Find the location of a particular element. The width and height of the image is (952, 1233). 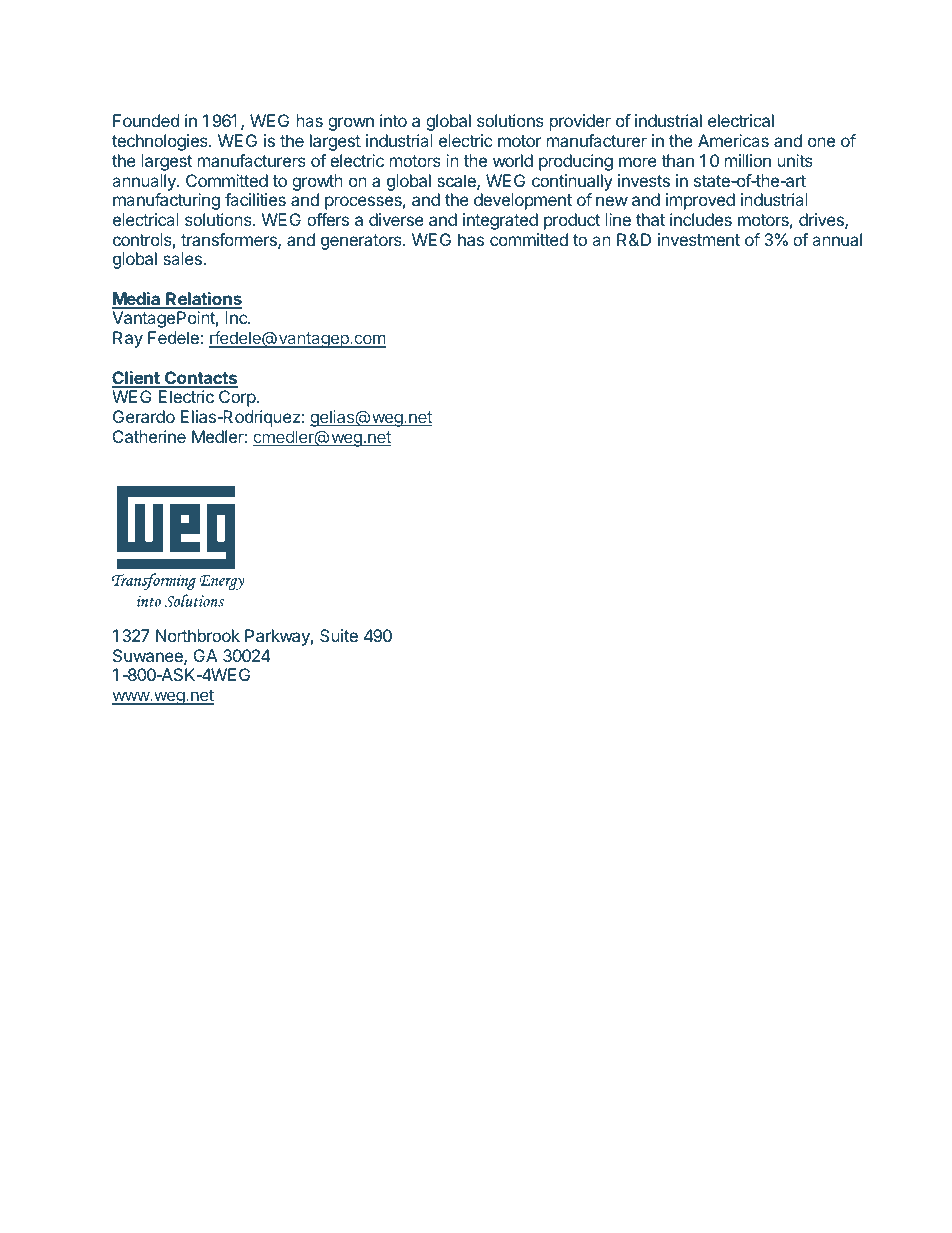

Catherine is located at coordinates (149, 436).
